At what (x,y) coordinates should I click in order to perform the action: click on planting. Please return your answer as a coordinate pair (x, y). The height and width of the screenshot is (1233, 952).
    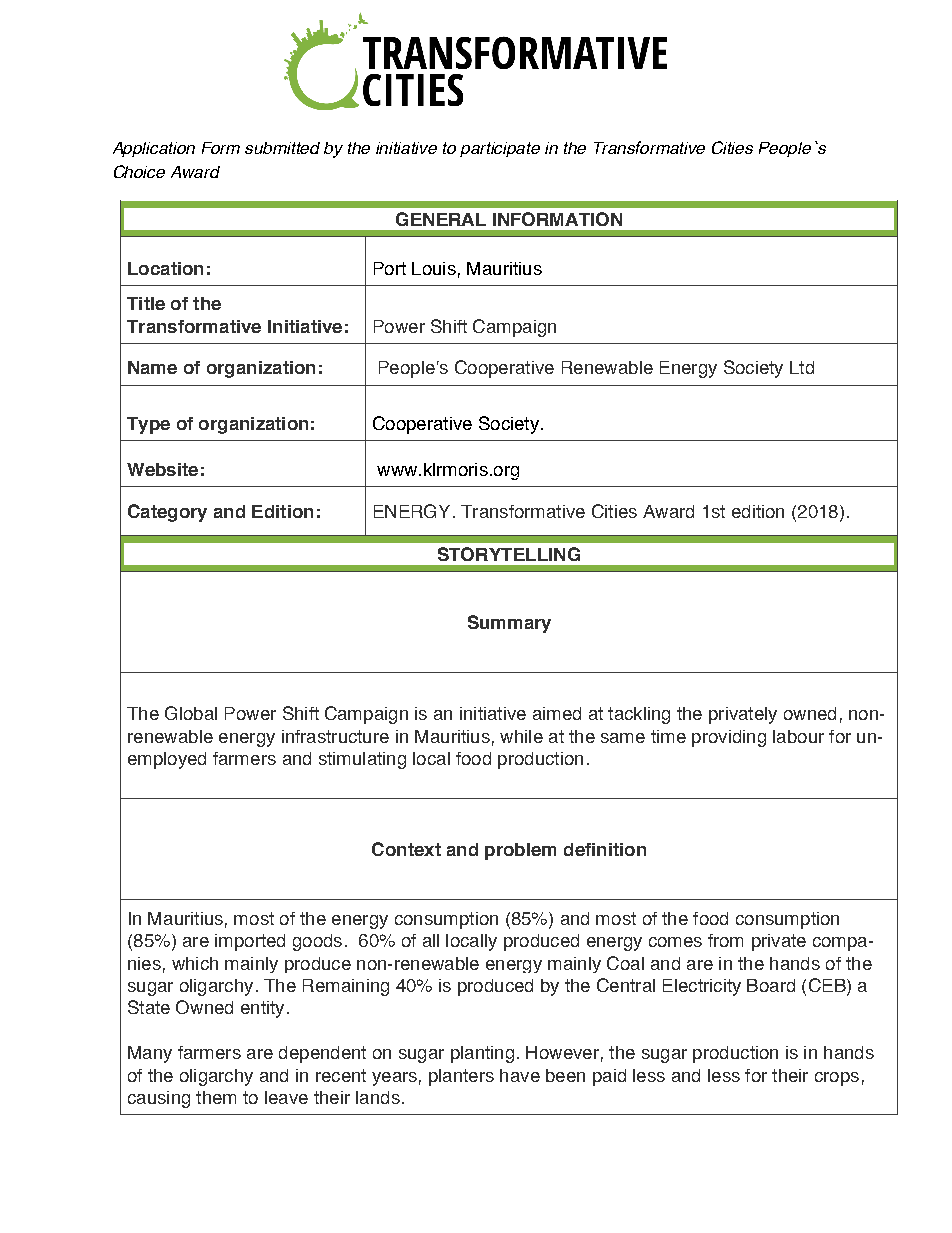
    Looking at the image, I should click on (482, 1054).
